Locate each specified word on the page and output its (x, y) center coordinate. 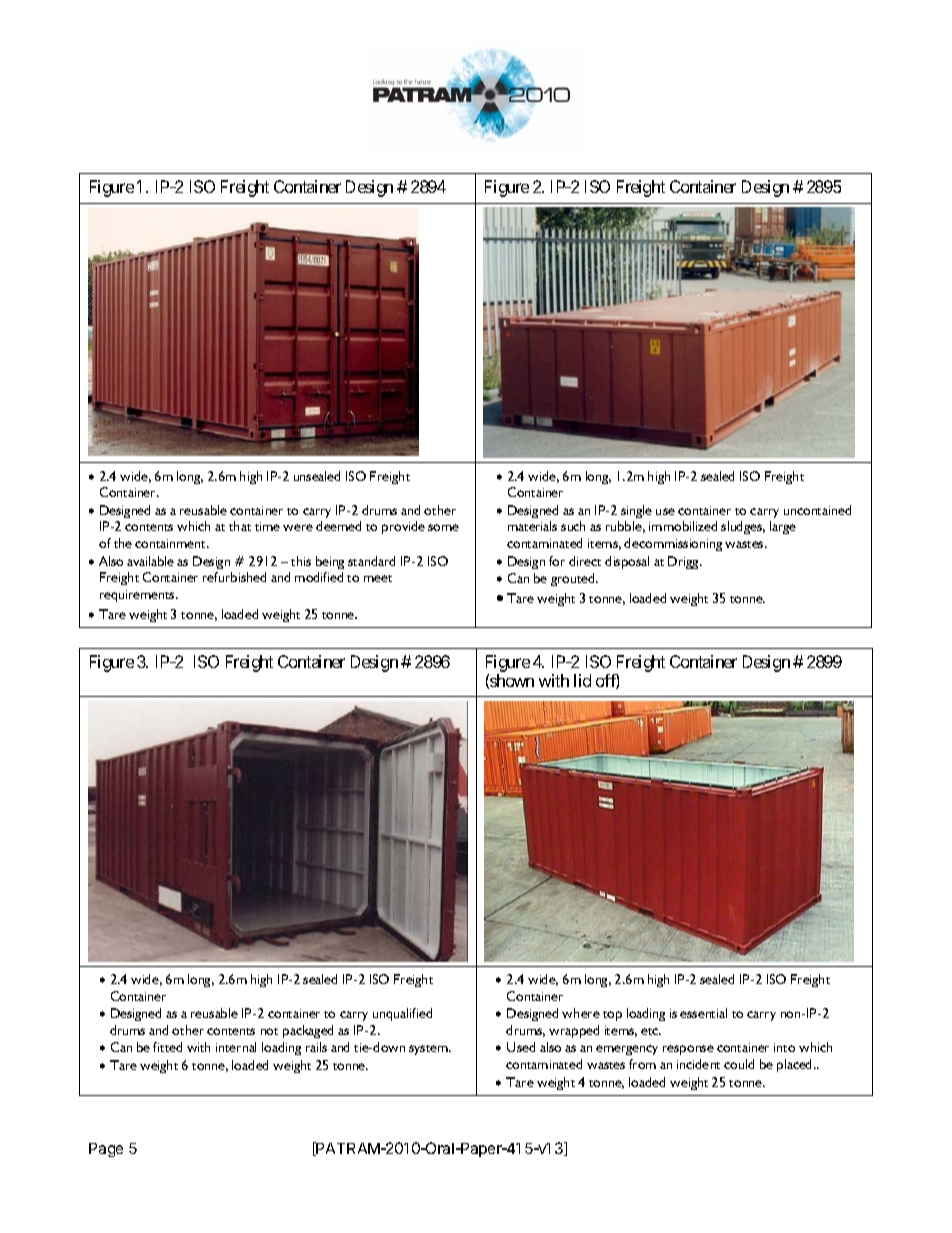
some (443, 527)
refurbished (234, 577)
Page (106, 1150)
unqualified (402, 1014)
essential (703, 1013)
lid (582, 680)
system (430, 1050)
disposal (627, 562)
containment (171, 543)
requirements (138, 596)
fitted (167, 1047)
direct (585, 561)
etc (651, 1031)
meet (378, 578)
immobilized (683, 526)
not (269, 1031)
